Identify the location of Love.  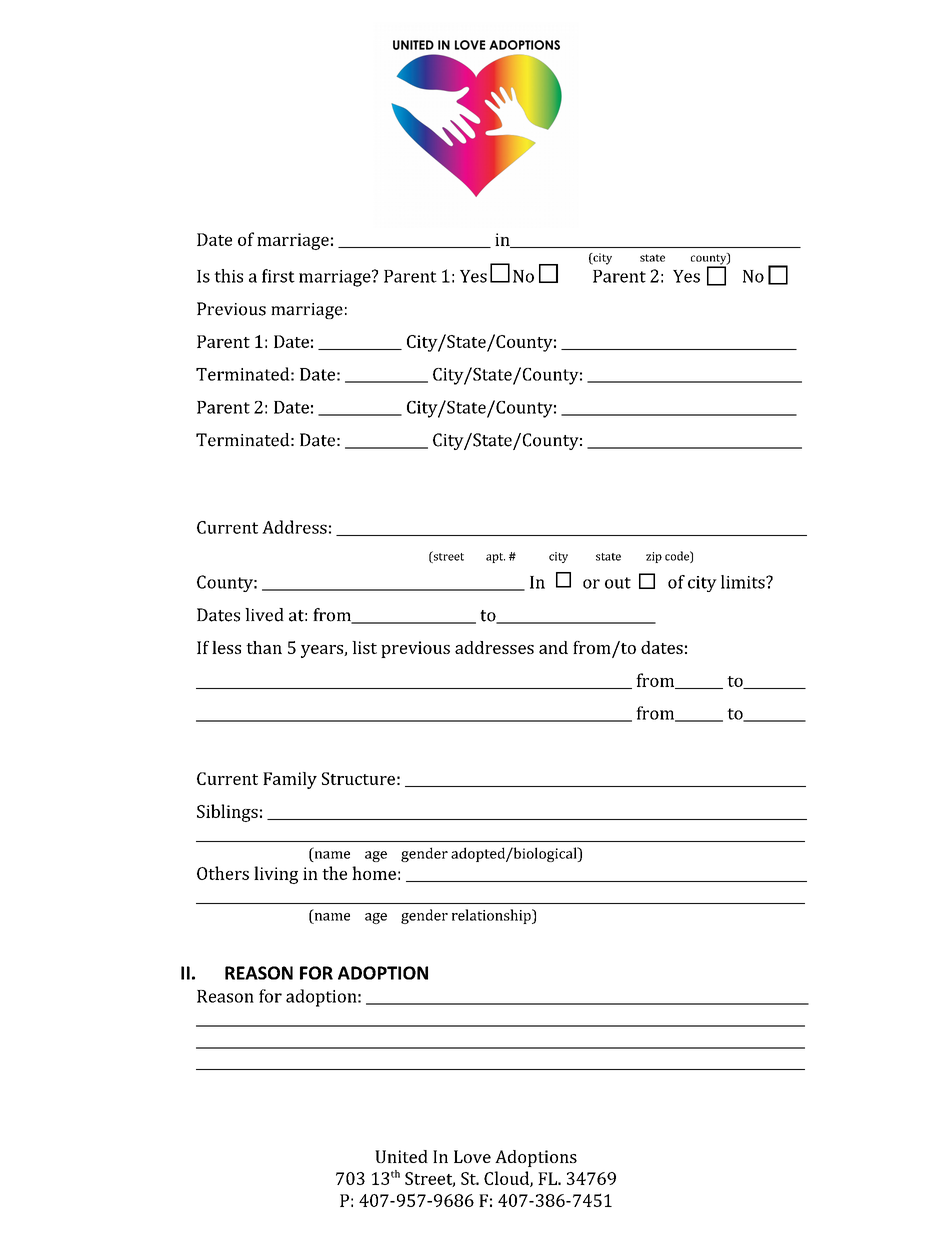
(472, 1156).
